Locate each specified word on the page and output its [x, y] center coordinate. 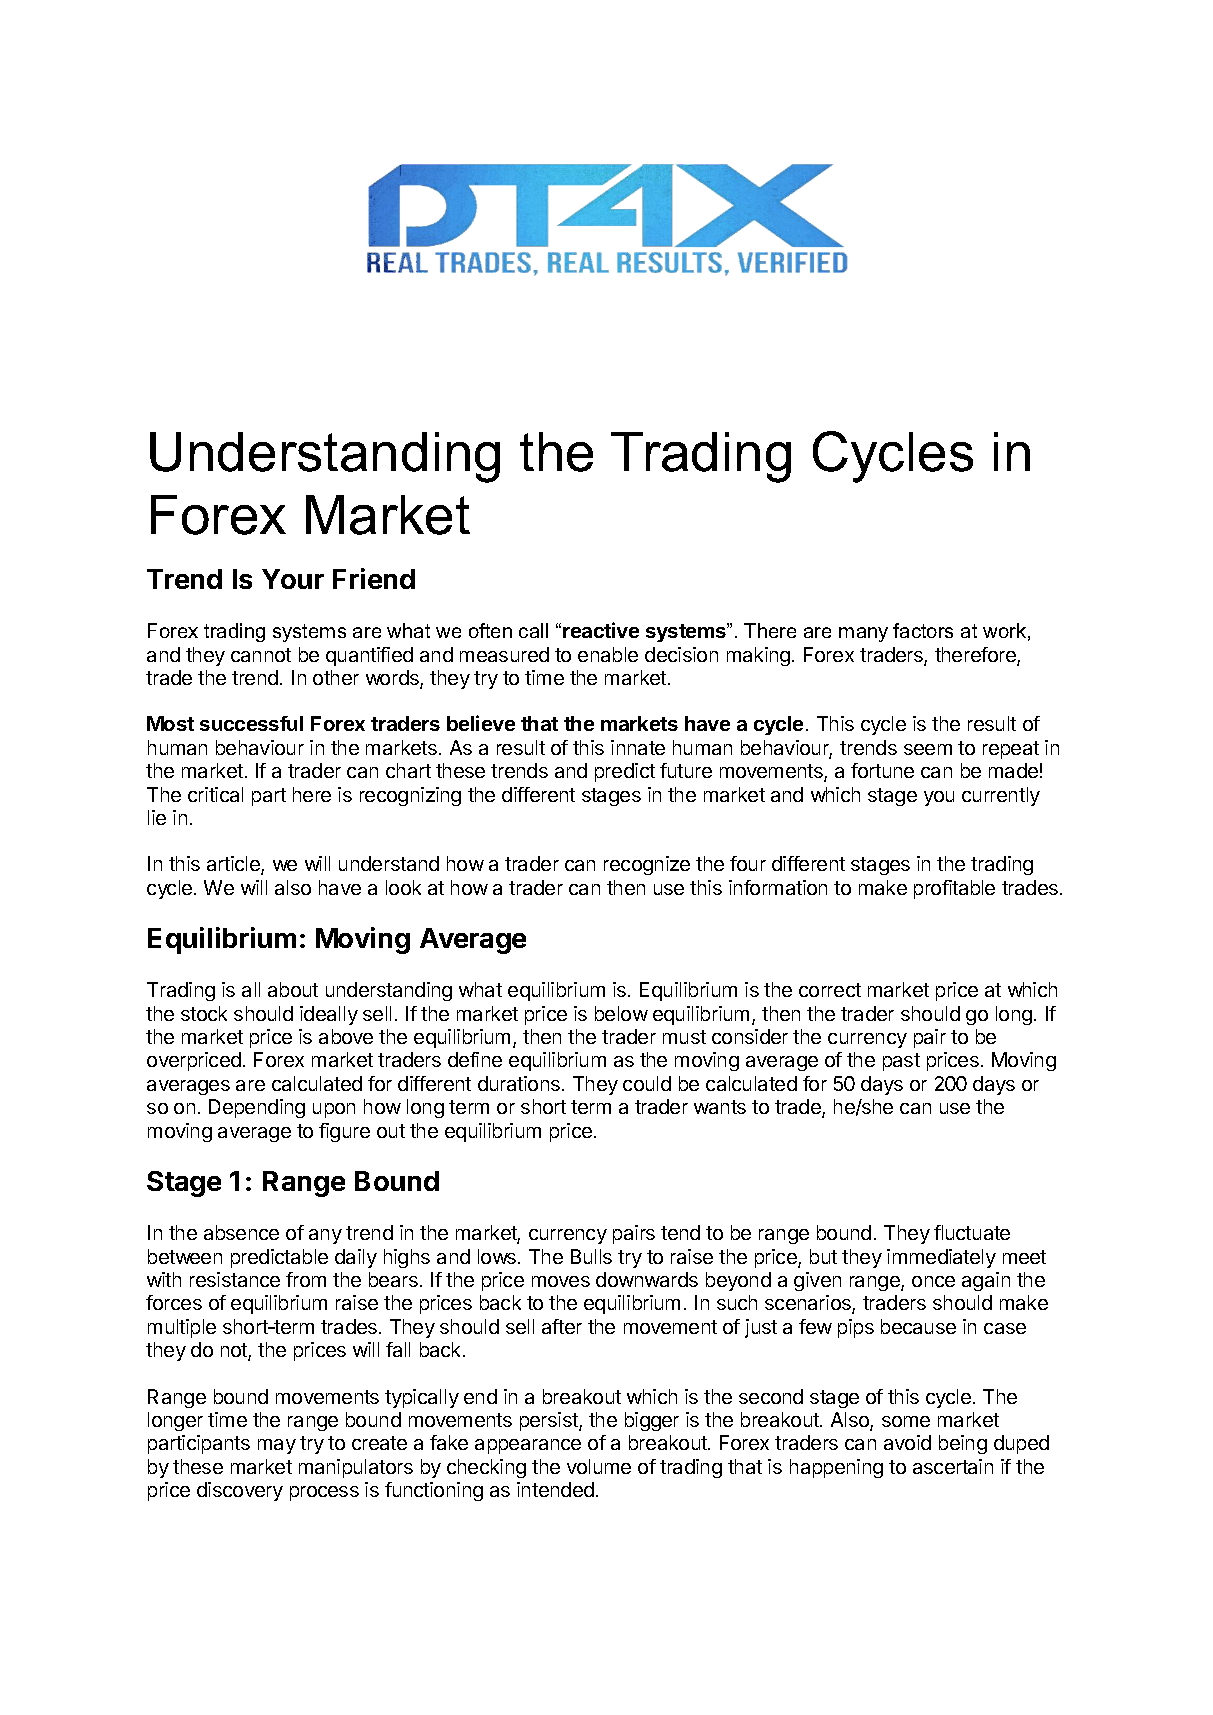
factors [923, 630]
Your [293, 579]
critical [215, 794]
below [621, 1013]
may [277, 1446]
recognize [647, 865]
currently [1001, 796]
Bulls [591, 1256]
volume [599, 1466]
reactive [601, 630]
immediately [941, 1258]
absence [241, 1232]
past [901, 1062]
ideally [329, 1015]
